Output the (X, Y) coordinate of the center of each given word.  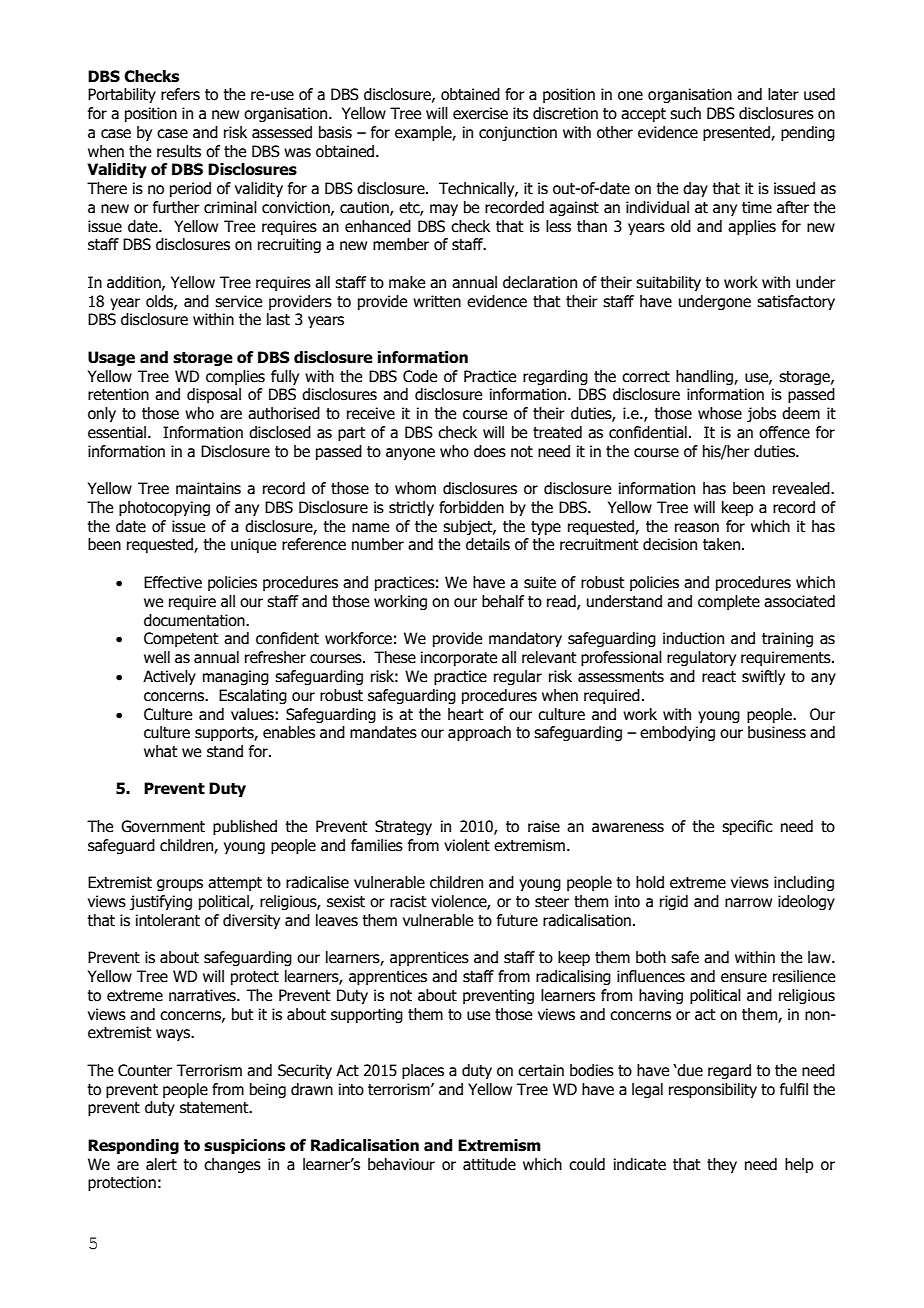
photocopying (164, 508)
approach (479, 733)
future (517, 920)
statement (215, 1108)
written (437, 301)
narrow (748, 903)
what (161, 751)
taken (723, 544)
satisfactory (796, 302)
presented (737, 133)
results (179, 151)
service (238, 301)
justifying (161, 902)
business (777, 732)
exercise (480, 113)
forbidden (471, 507)
